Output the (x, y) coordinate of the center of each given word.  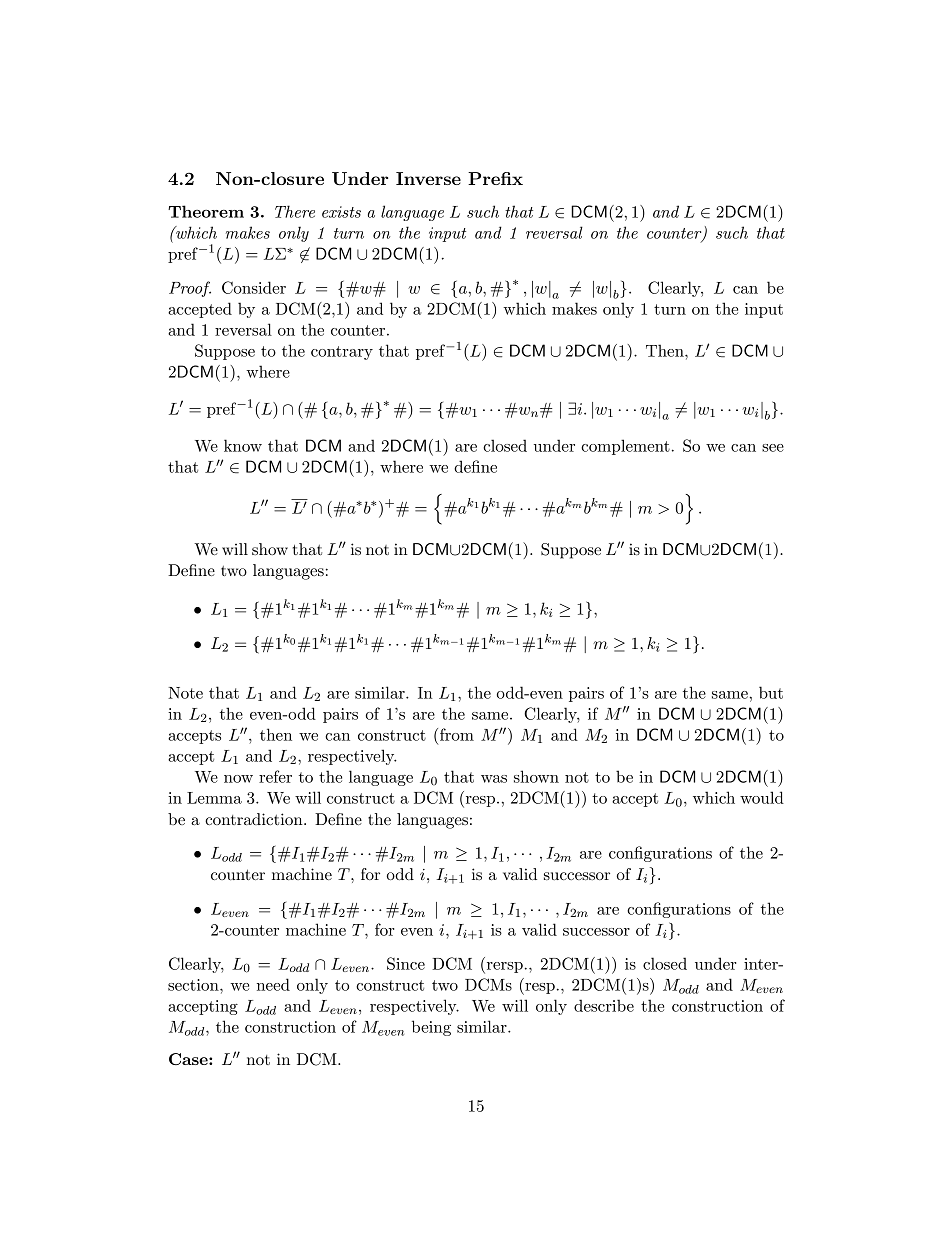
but (771, 692)
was (494, 779)
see (773, 448)
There (295, 211)
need (273, 984)
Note (185, 693)
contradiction (255, 819)
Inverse (428, 178)
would (762, 797)
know (243, 445)
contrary (342, 353)
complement (625, 447)
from (457, 734)
